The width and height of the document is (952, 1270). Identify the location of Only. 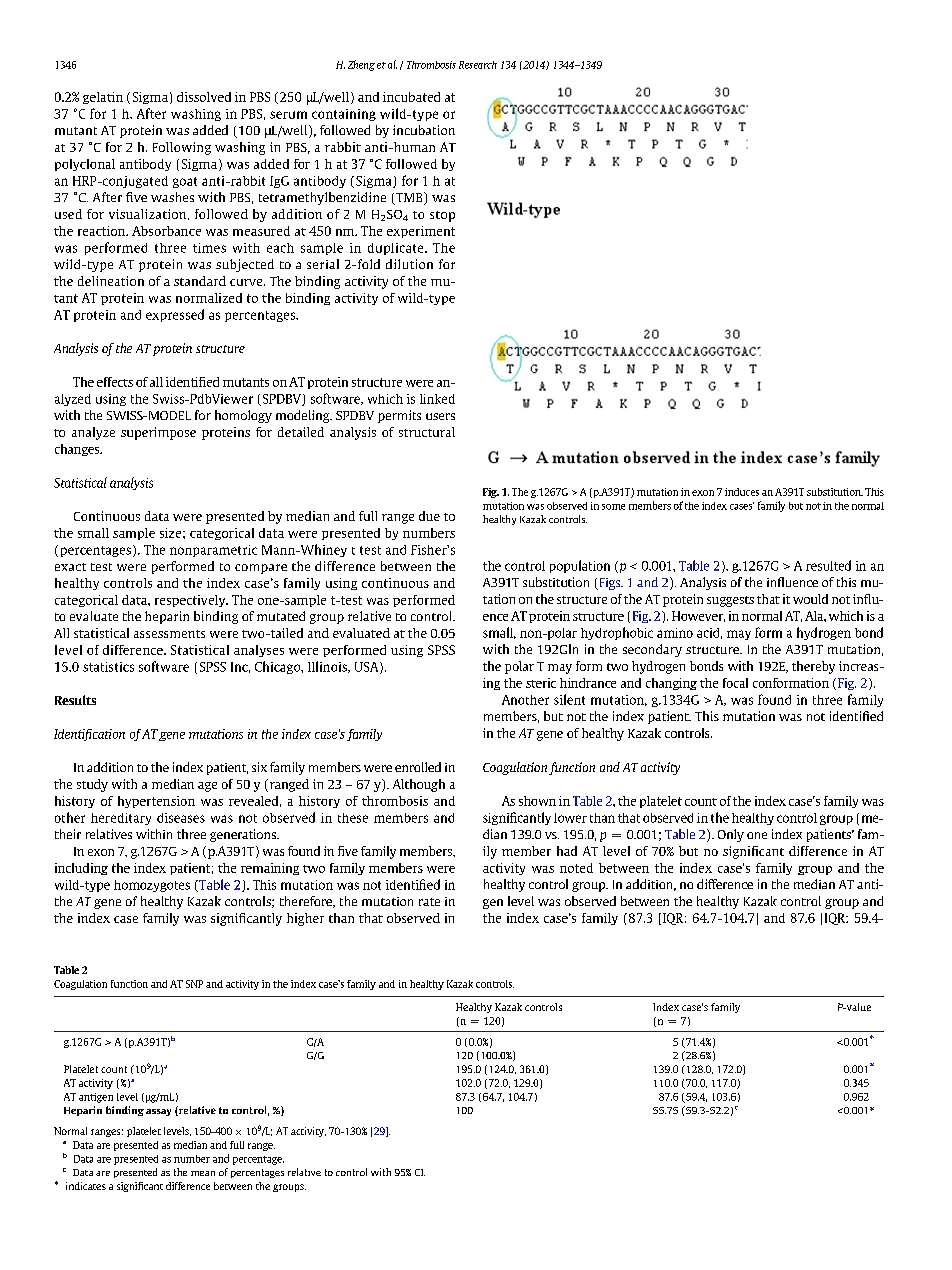
(731, 835).
